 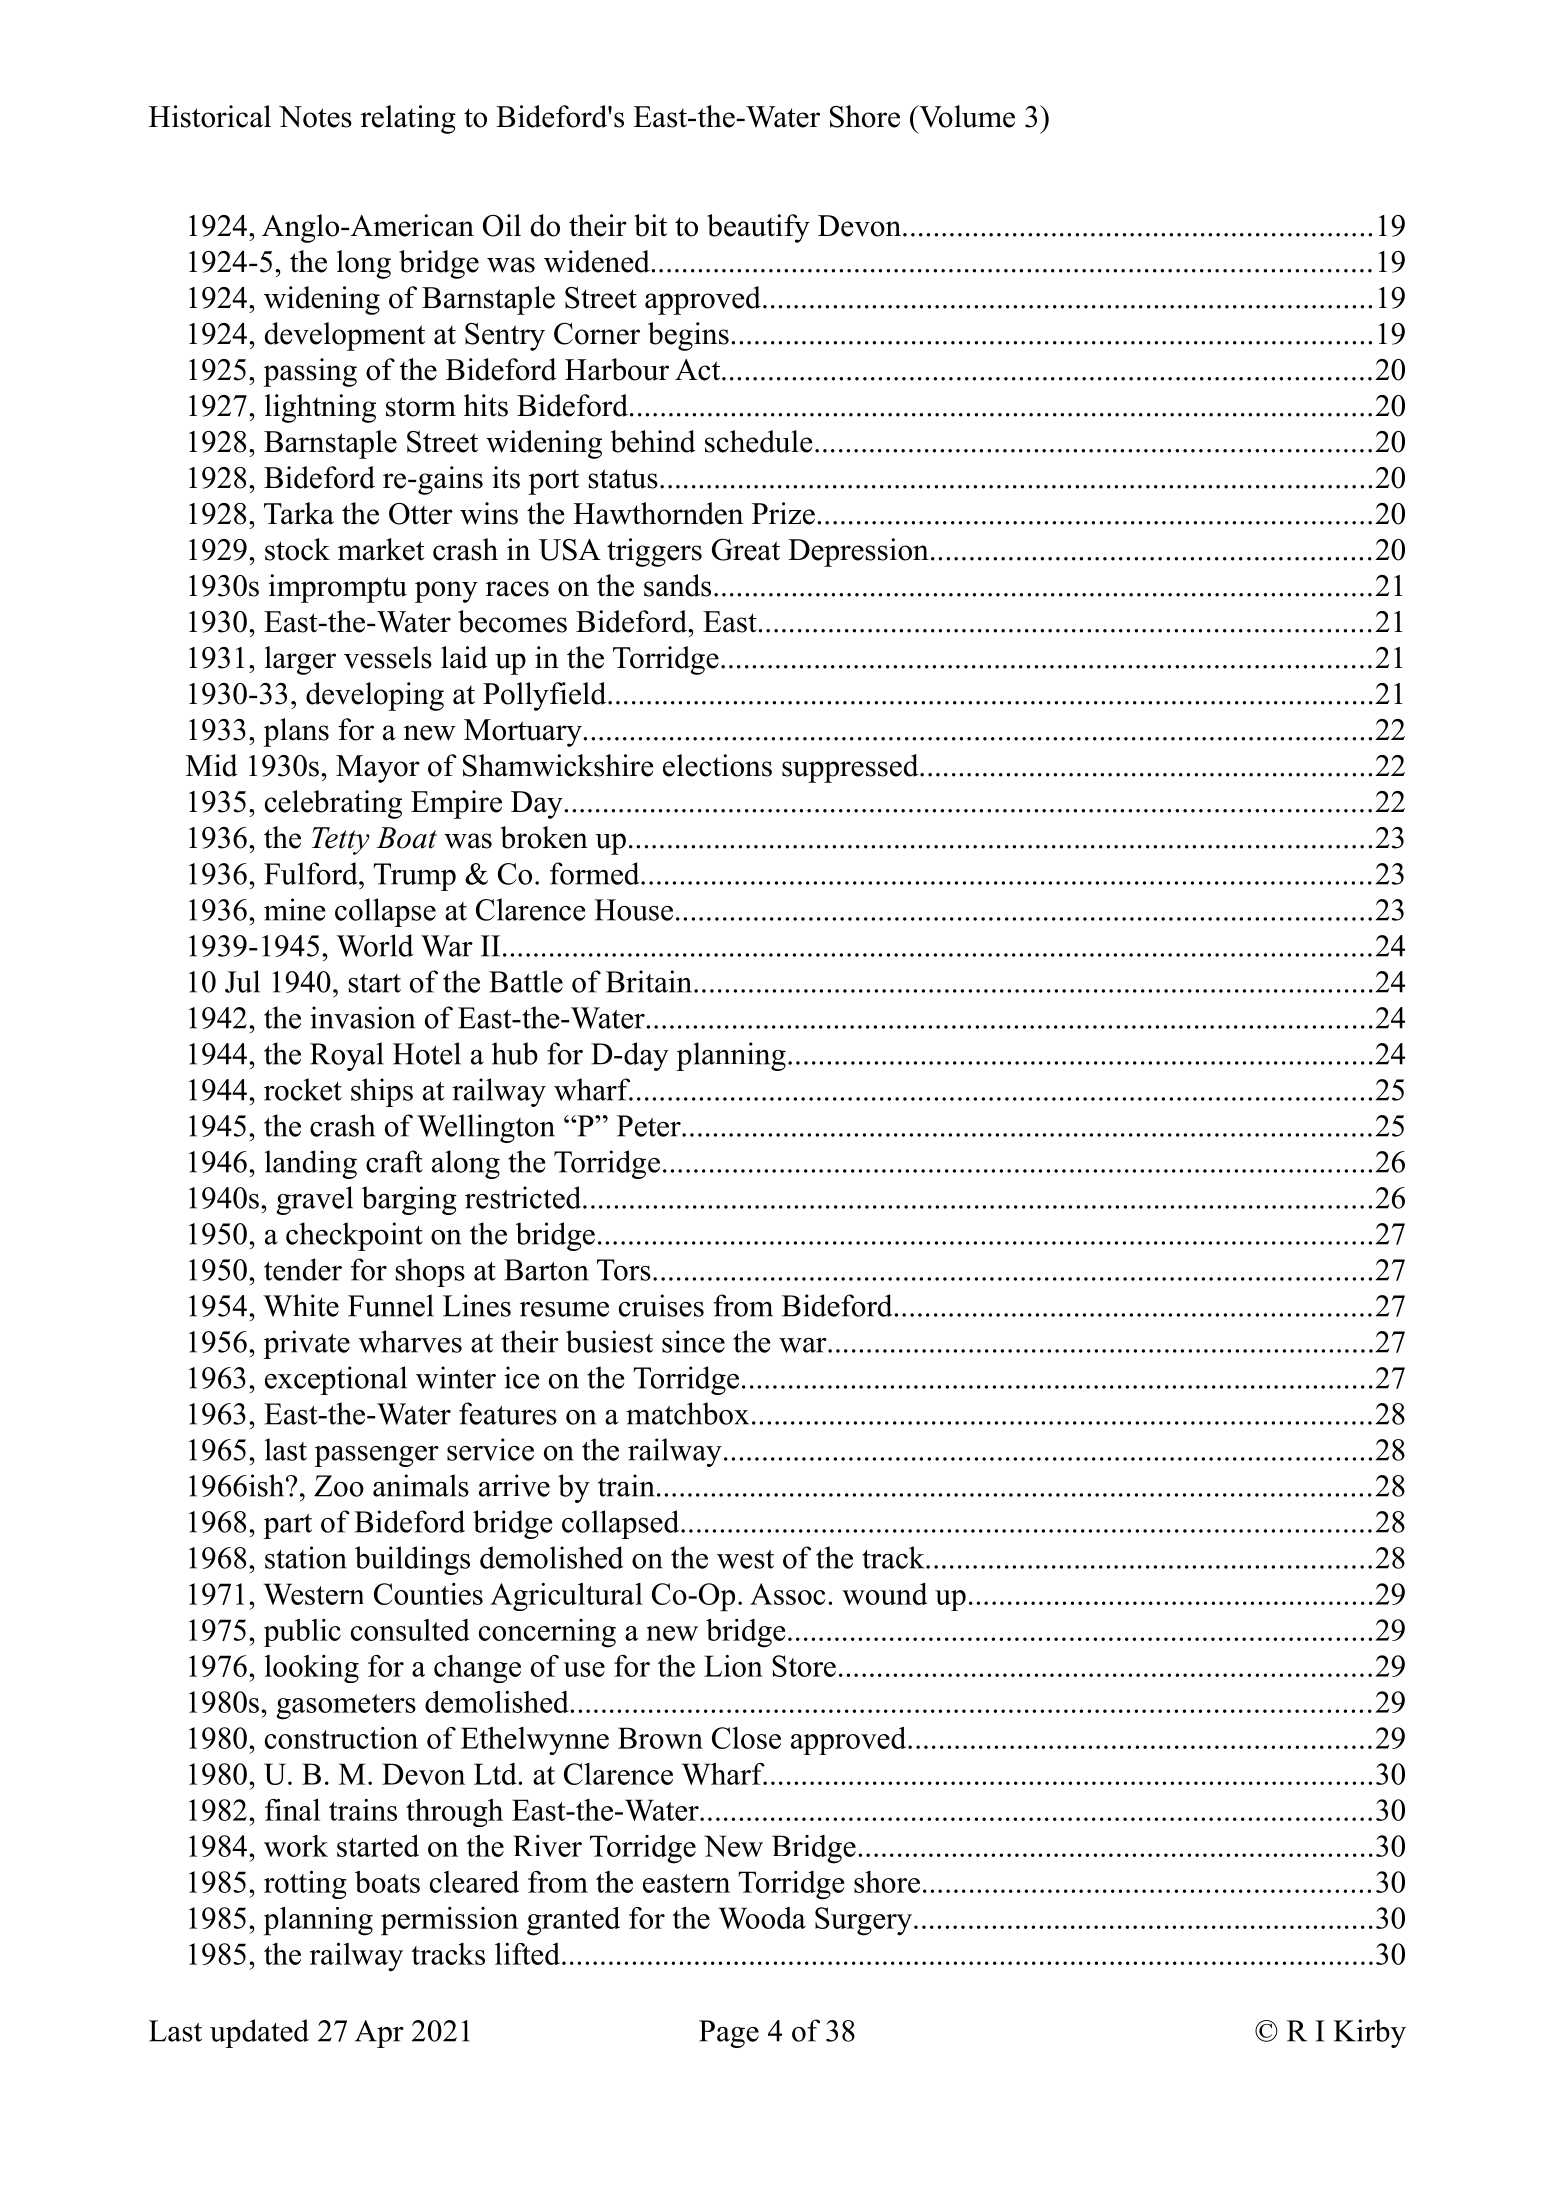 What do you see at coordinates (315, 117) in the page?
I see `Notes` at bounding box center [315, 117].
